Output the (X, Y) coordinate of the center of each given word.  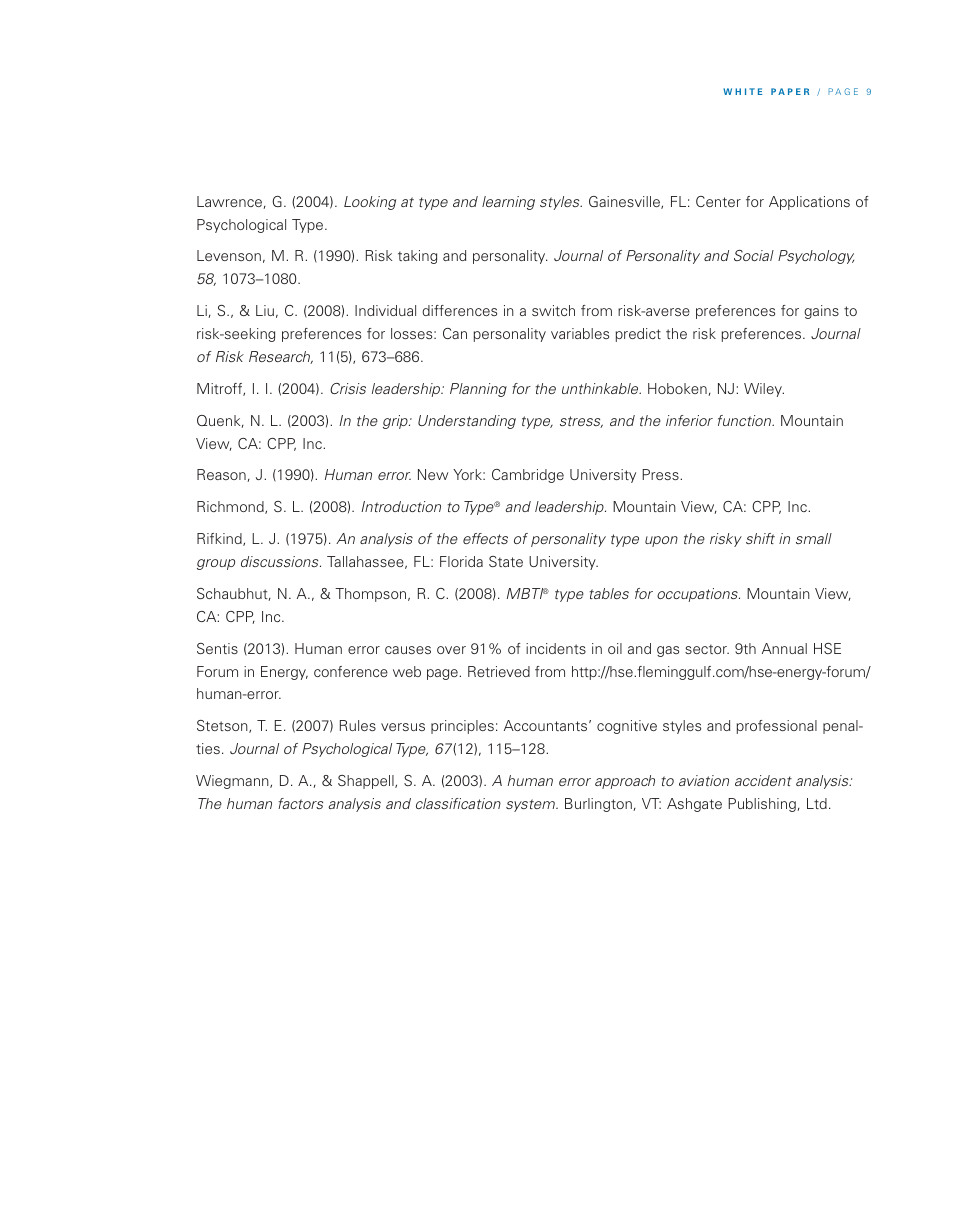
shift (760, 538)
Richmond (231, 507)
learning (508, 203)
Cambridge (528, 476)
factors (300, 803)
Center (718, 201)
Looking (370, 203)
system (532, 805)
